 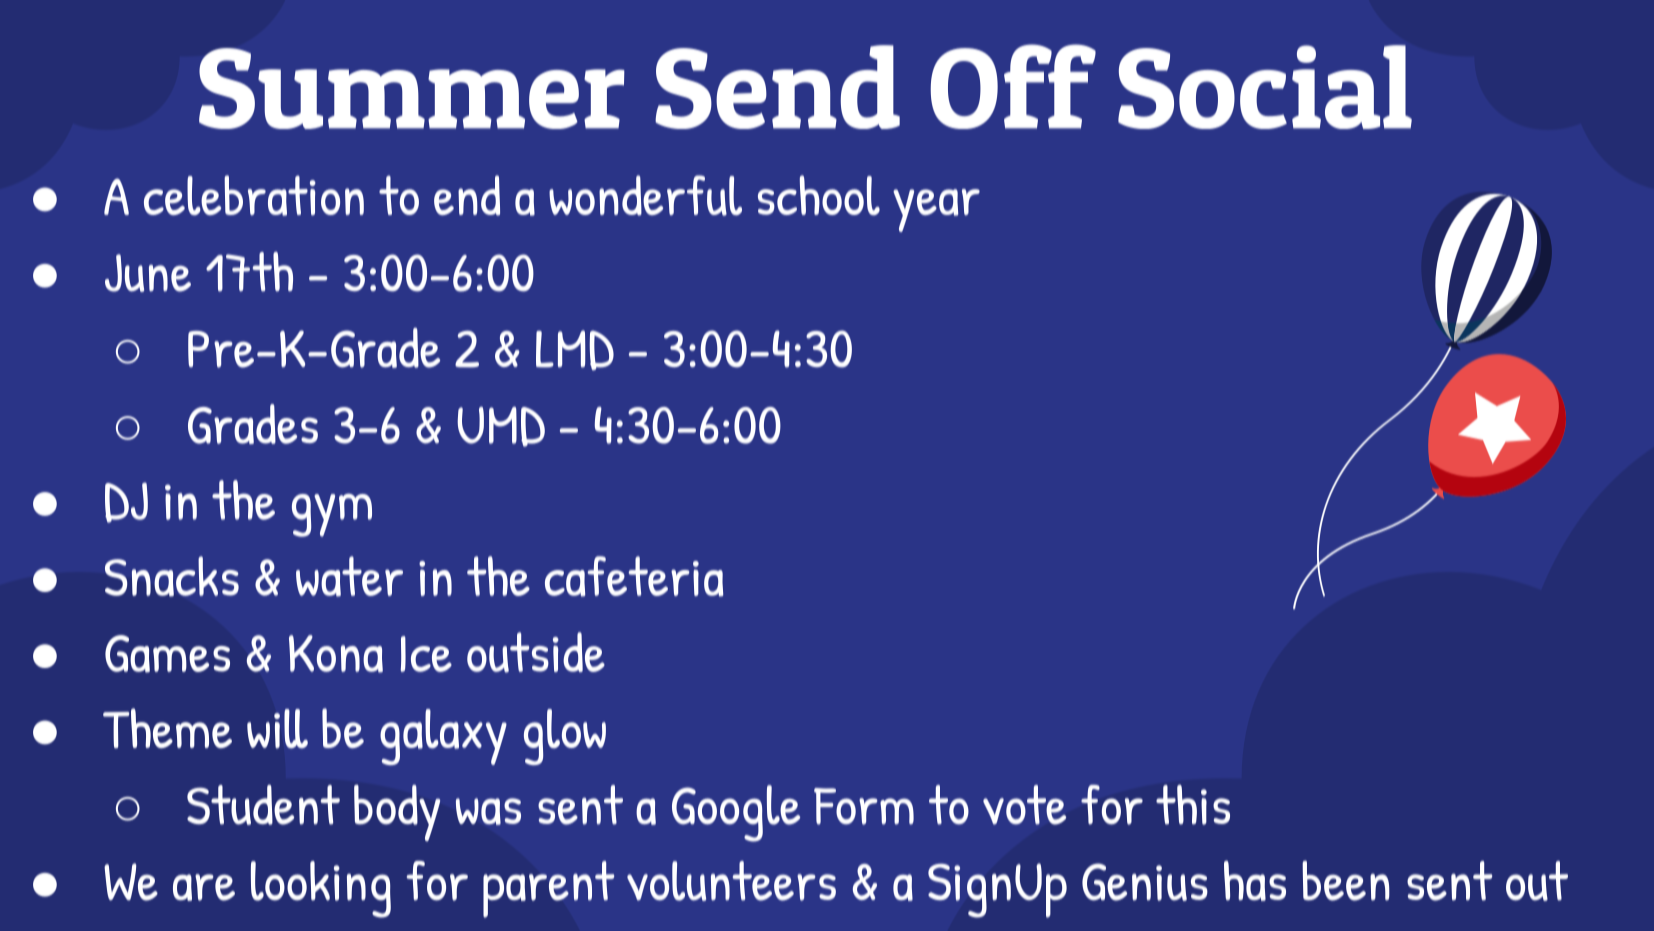 What do you see at coordinates (777, 87) in the screenshot?
I see `Send` at bounding box center [777, 87].
